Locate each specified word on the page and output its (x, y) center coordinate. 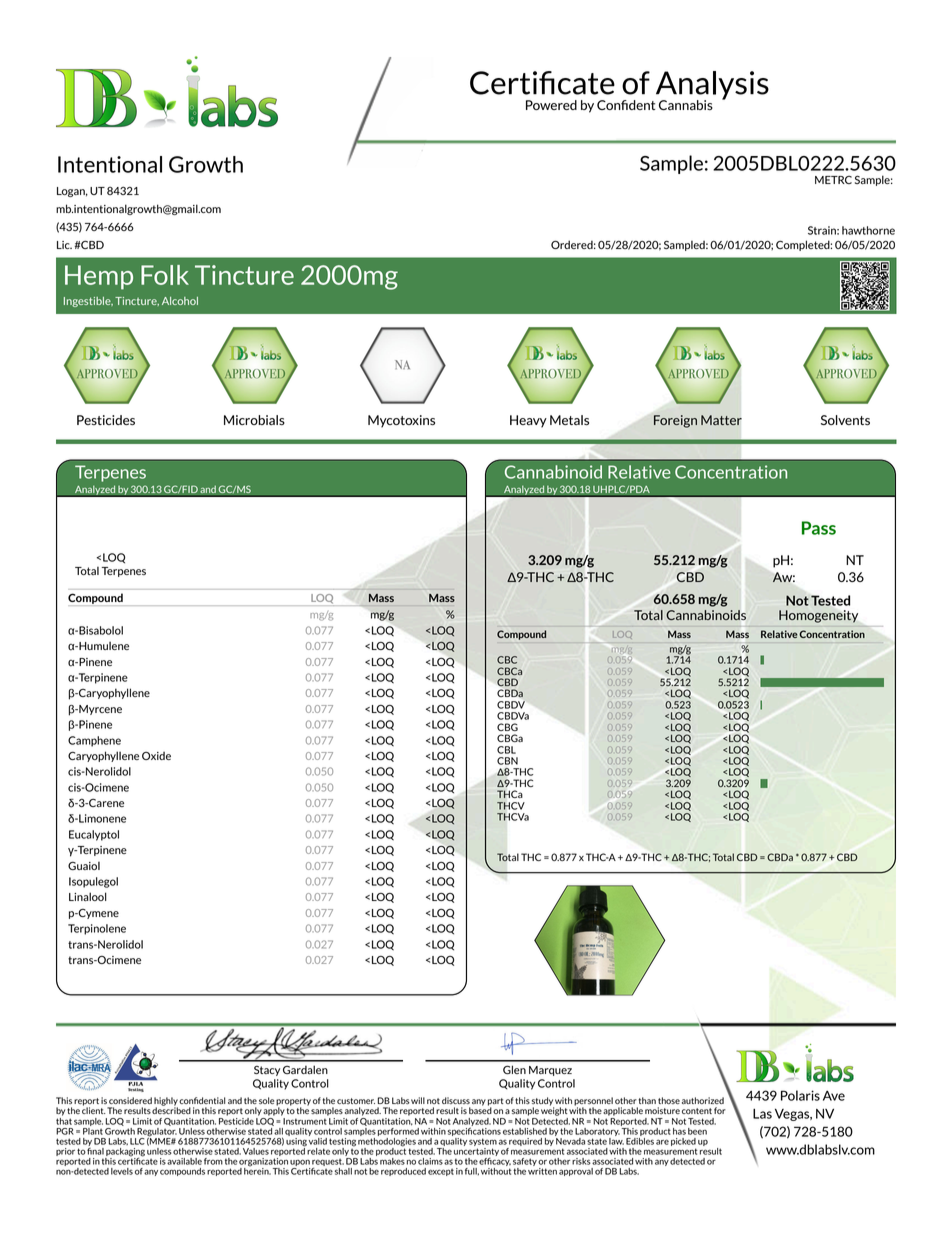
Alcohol (180, 301)
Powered (551, 105)
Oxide (156, 756)
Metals (569, 420)
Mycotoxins (401, 421)
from (213, 1161)
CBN (507, 761)
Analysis (711, 86)
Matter (721, 420)
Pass (819, 528)
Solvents (845, 420)
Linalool (88, 896)
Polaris (800, 1095)
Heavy (528, 421)
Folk (165, 275)
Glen (514, 1069)
